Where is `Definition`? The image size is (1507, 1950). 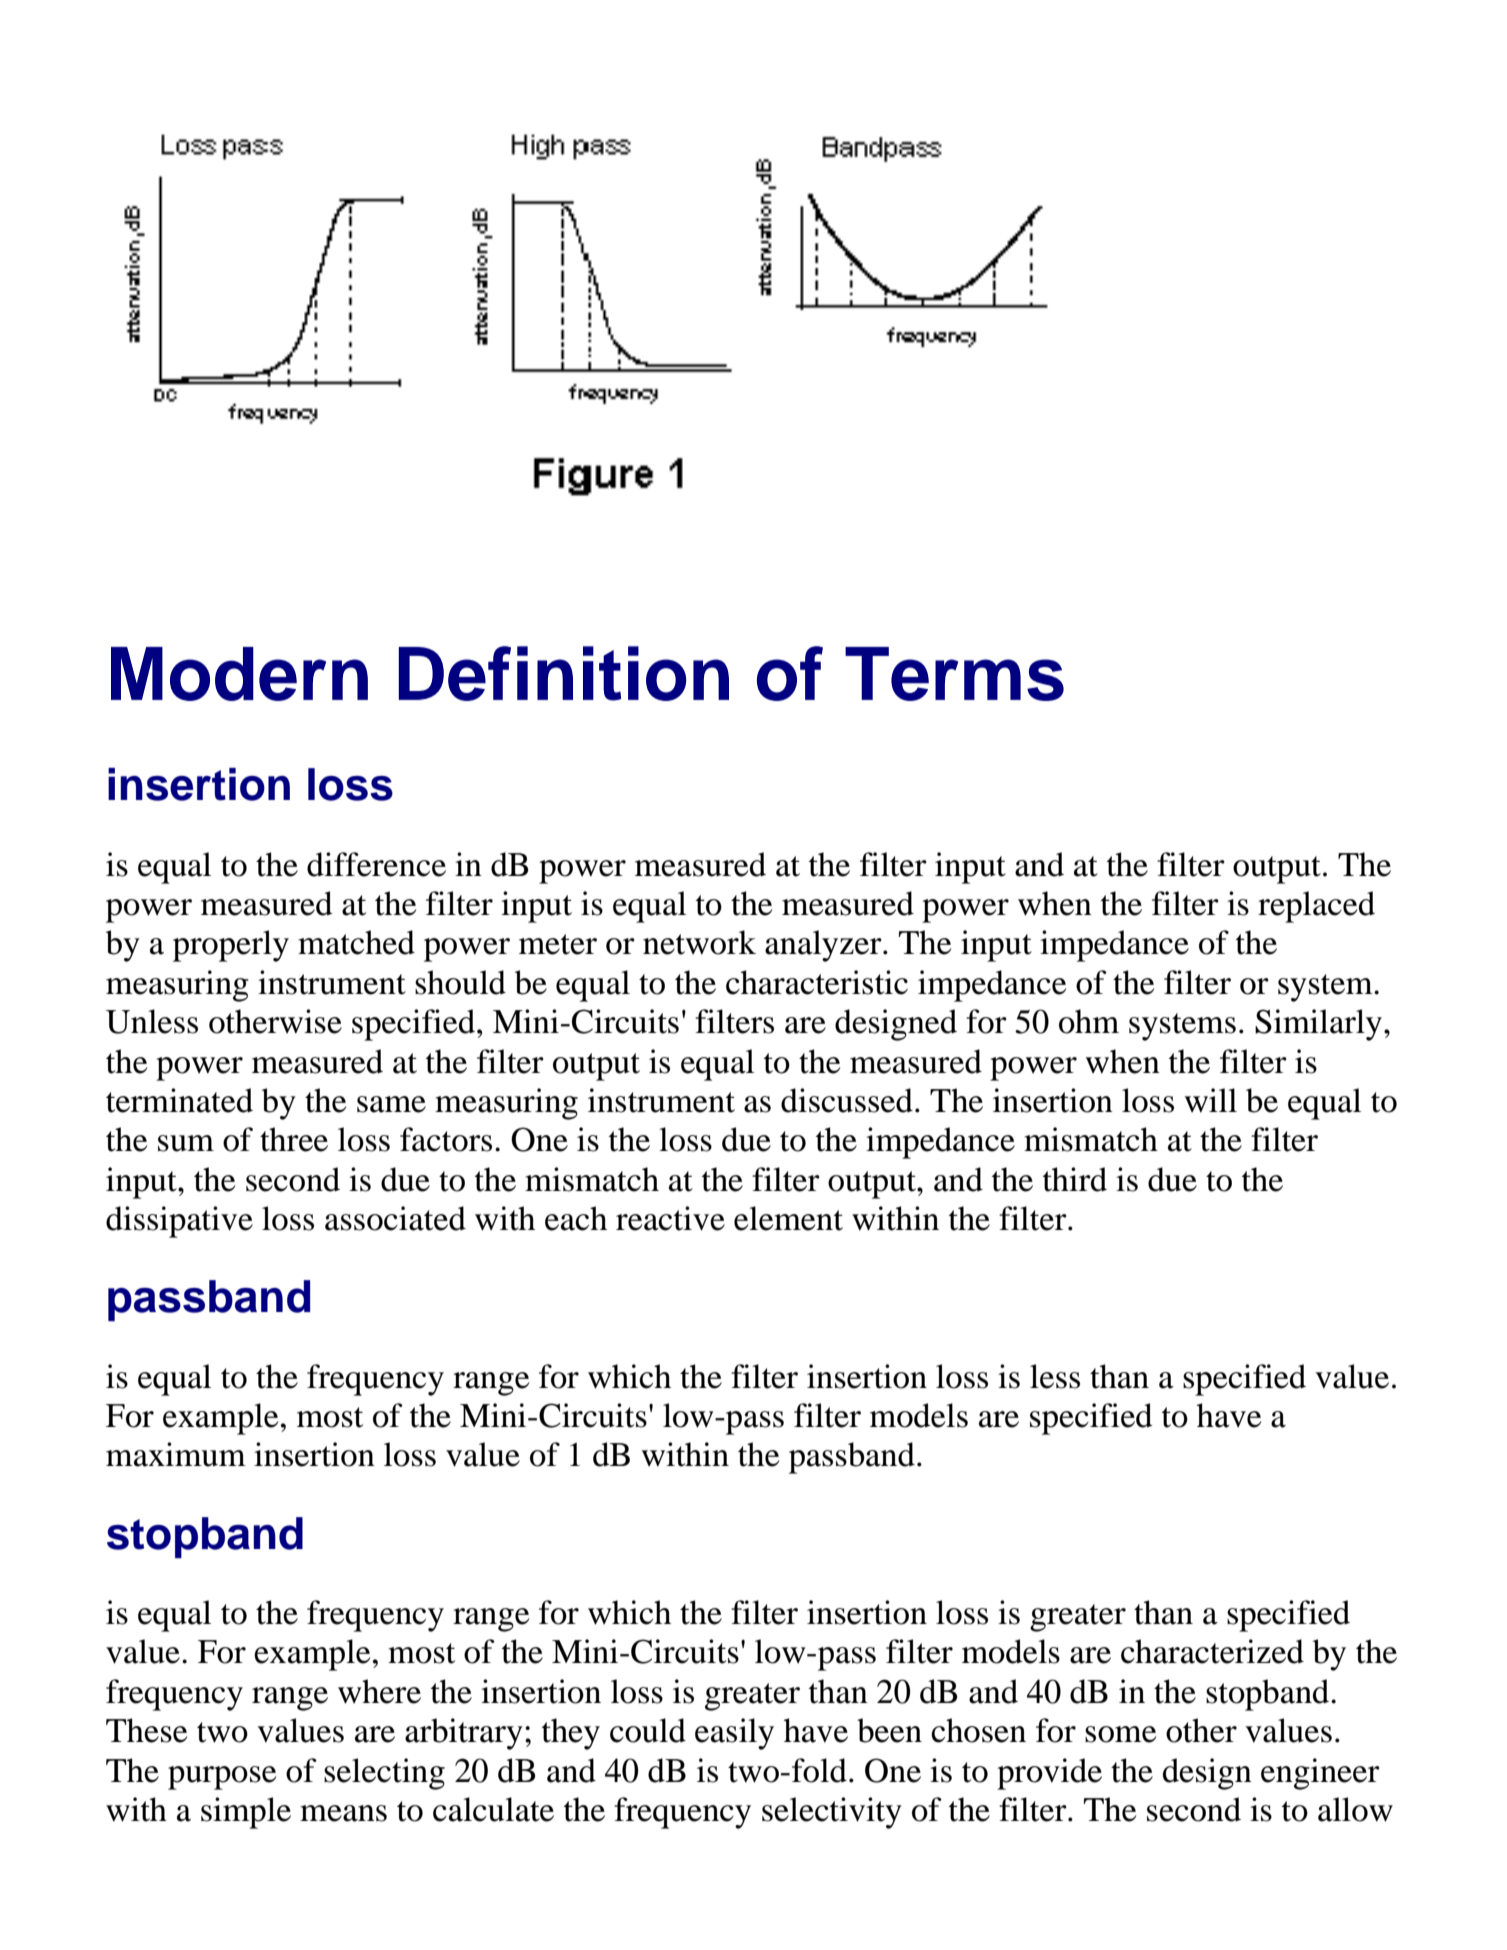
Definition is located at coordinates (564, 673).
